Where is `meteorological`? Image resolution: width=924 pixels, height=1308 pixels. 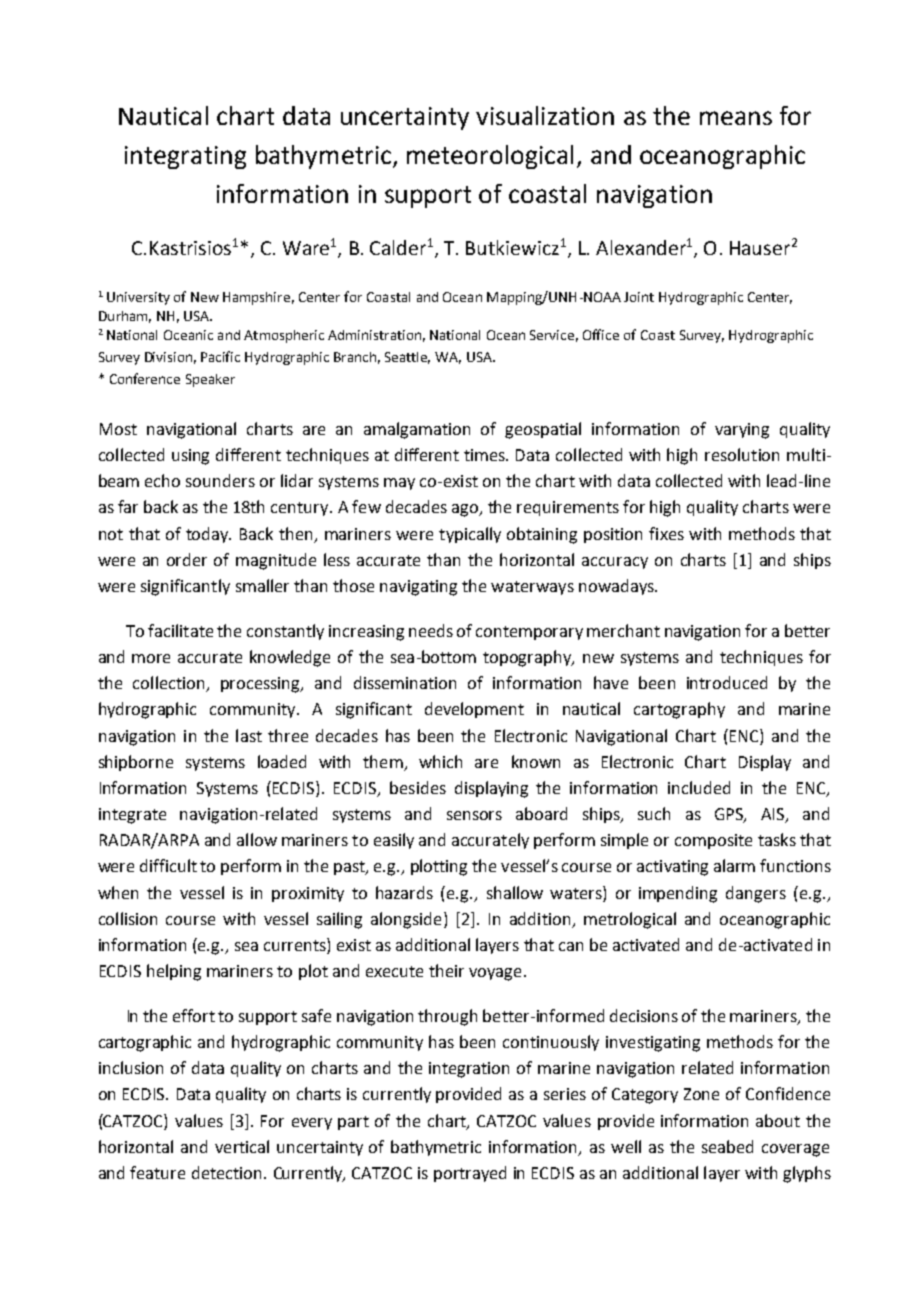 meteorological is located at coordinates (490, 157).
